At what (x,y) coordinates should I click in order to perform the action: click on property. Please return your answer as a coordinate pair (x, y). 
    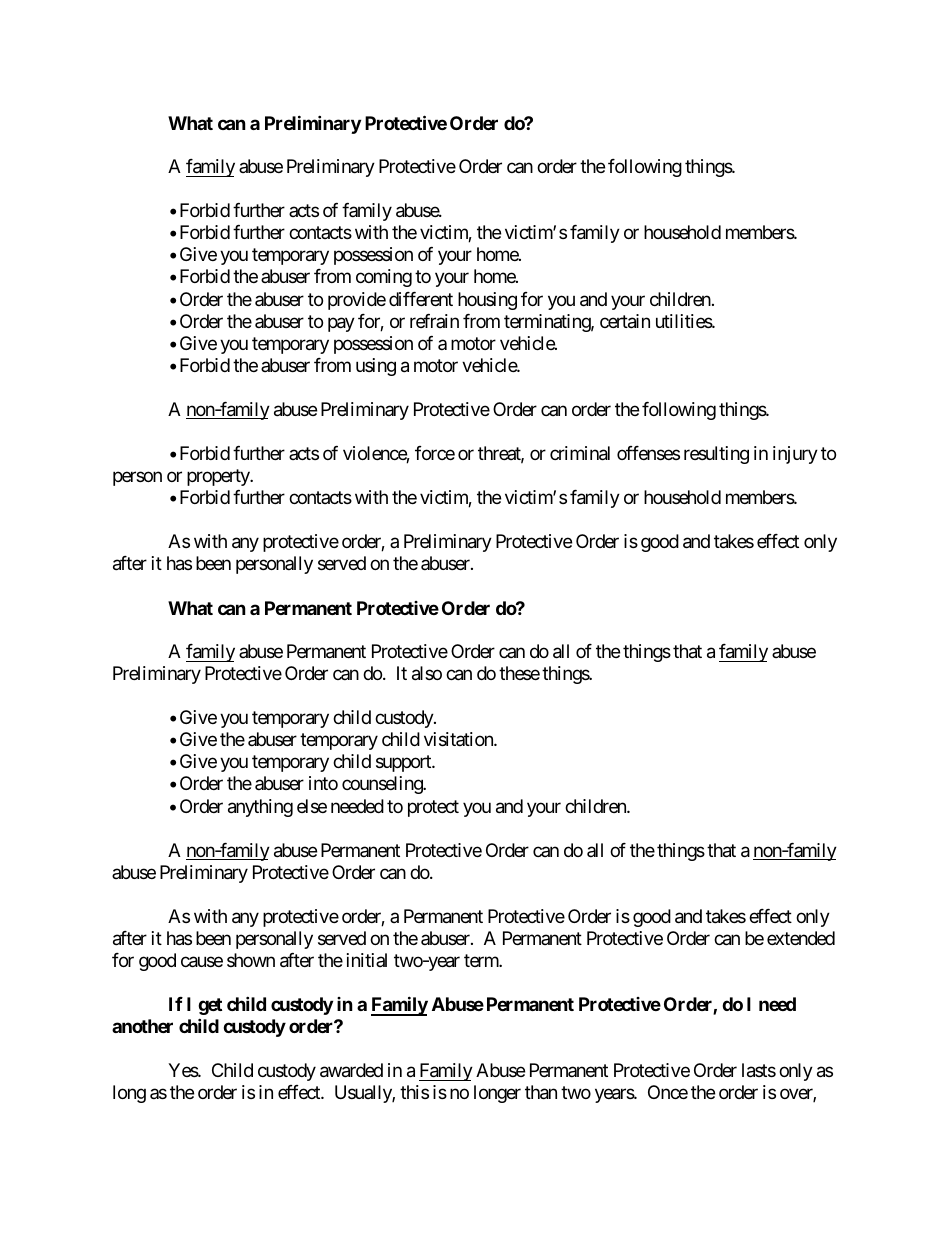
    Looking at the image, I should click on (219, 477).
